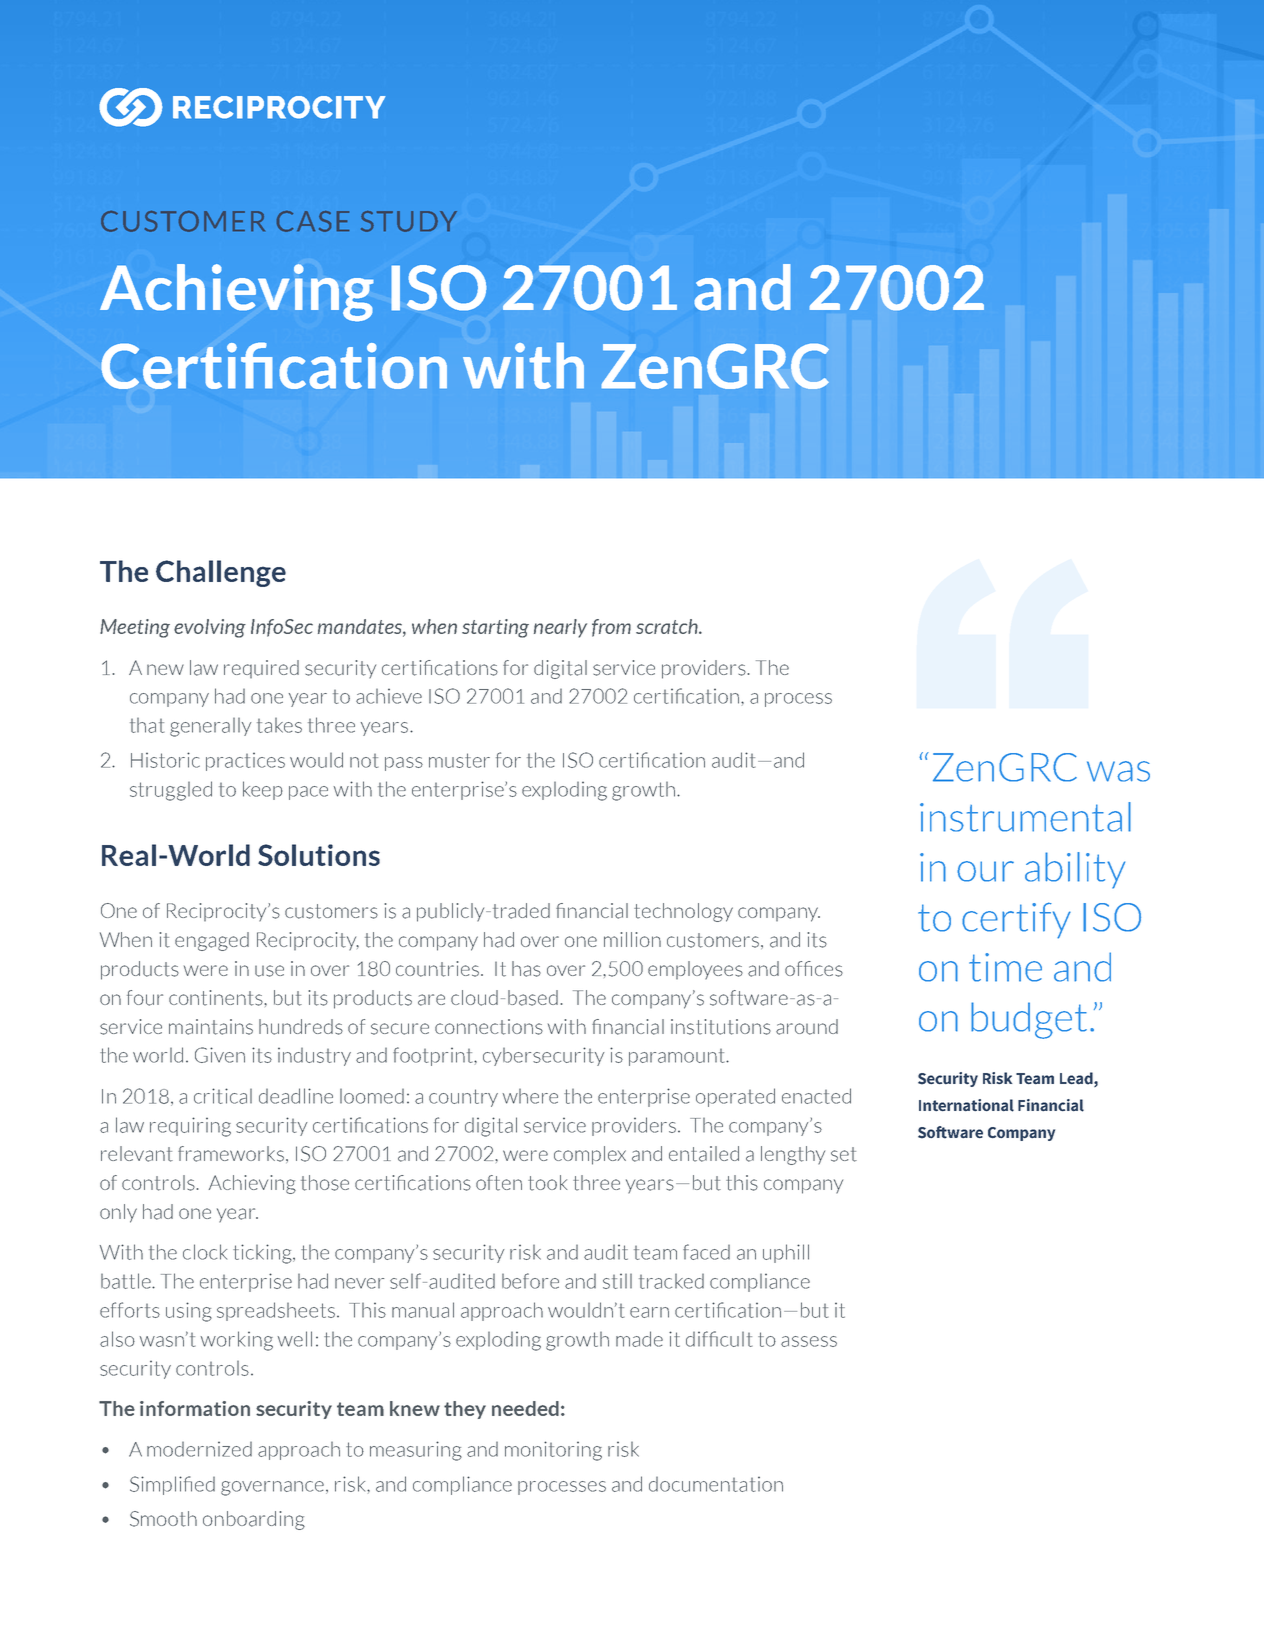 The width and height of the document is (1264, 1636). What do you see at coordinates (668, 626) in the document?
I see `scratch` at bounding box center [668, 626].
